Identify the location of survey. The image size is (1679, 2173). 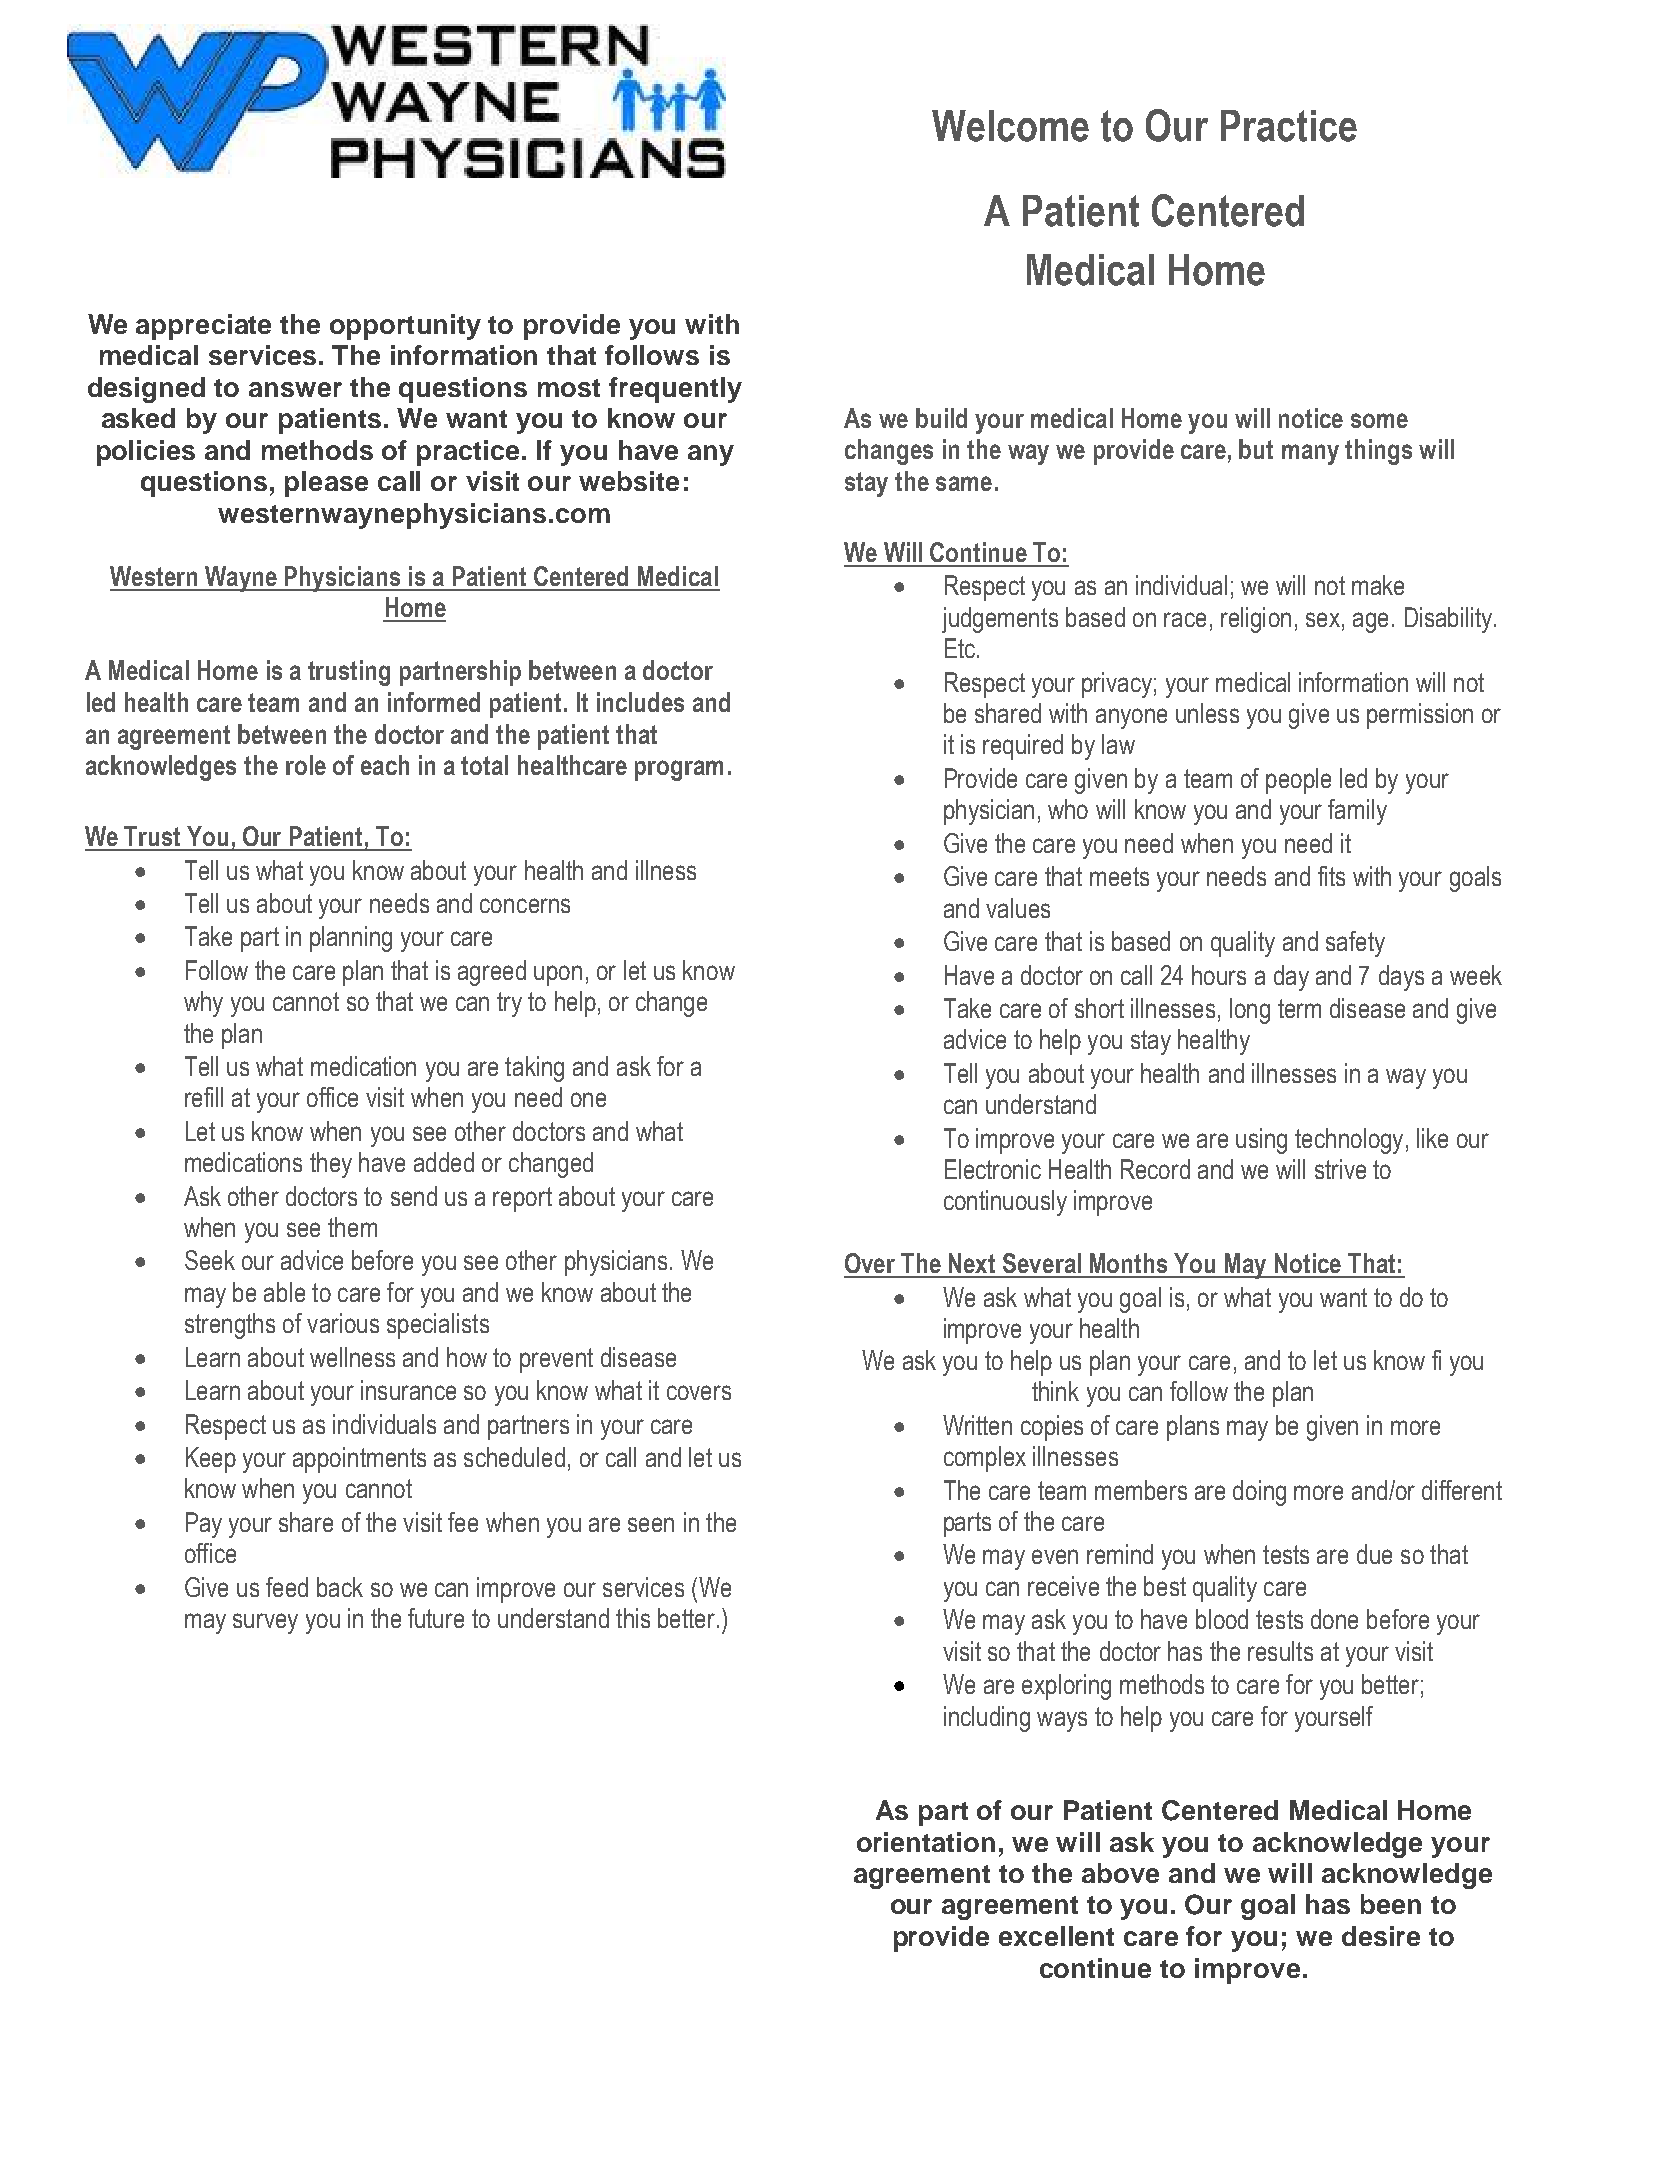
(265, 1623).
